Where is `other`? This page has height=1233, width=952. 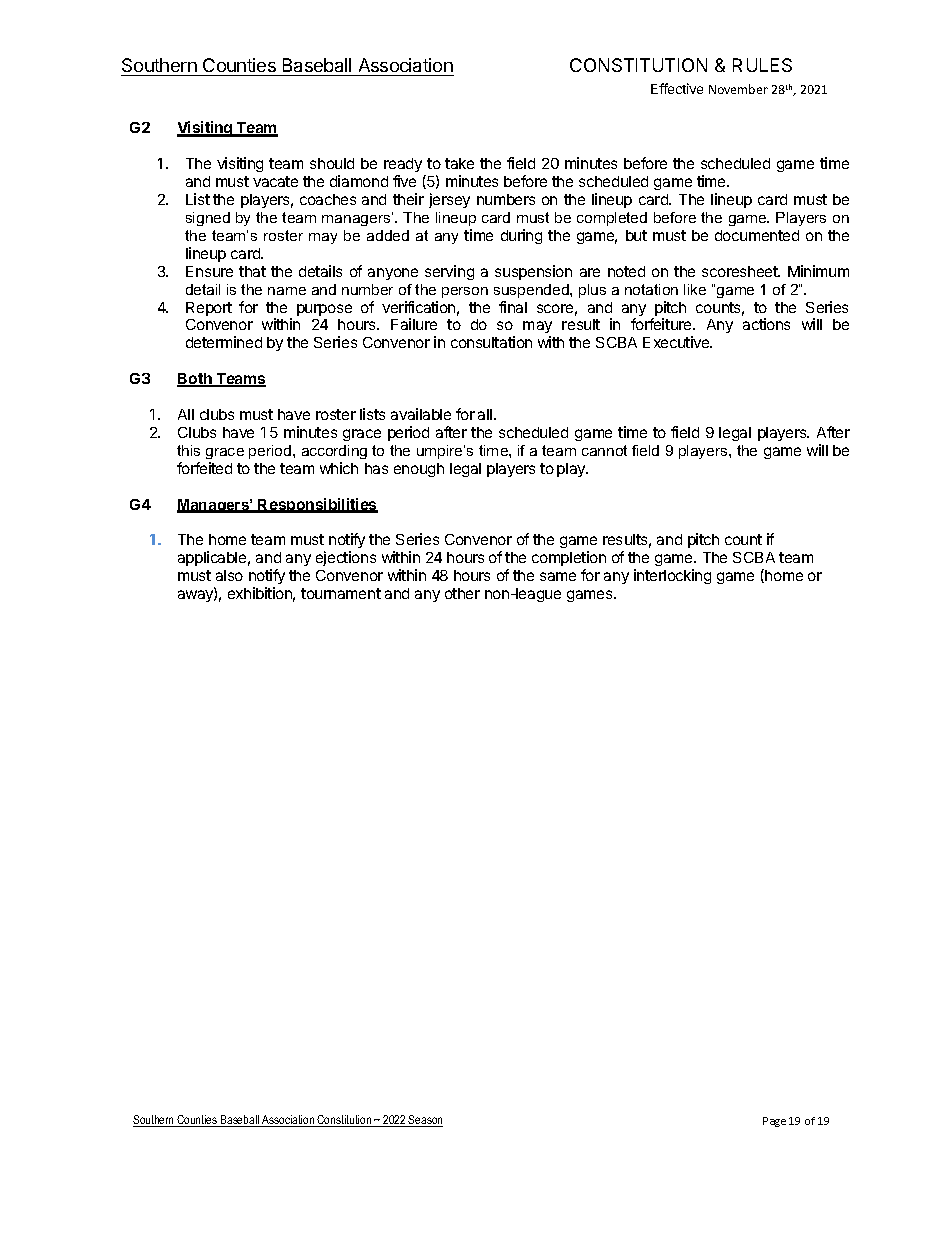
other is located at coordinates (462, 593).
